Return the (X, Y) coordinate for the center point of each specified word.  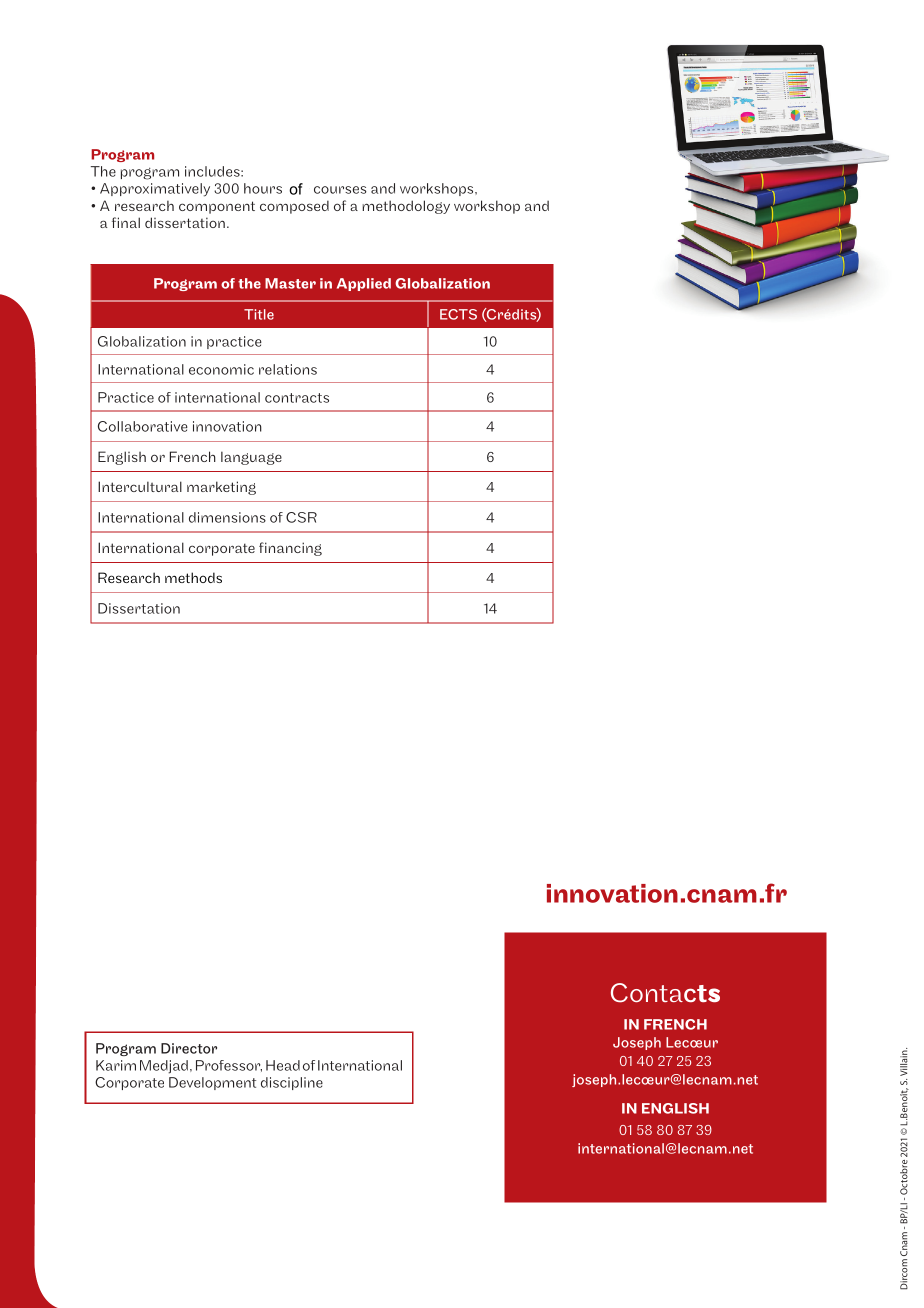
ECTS (458, 314)
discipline (292, 1083)
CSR (301, 517)
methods (193, 577)
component (217, 207)
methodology (406, 207)
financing (290, 549)
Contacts (665, 993)
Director (189, 1048)
